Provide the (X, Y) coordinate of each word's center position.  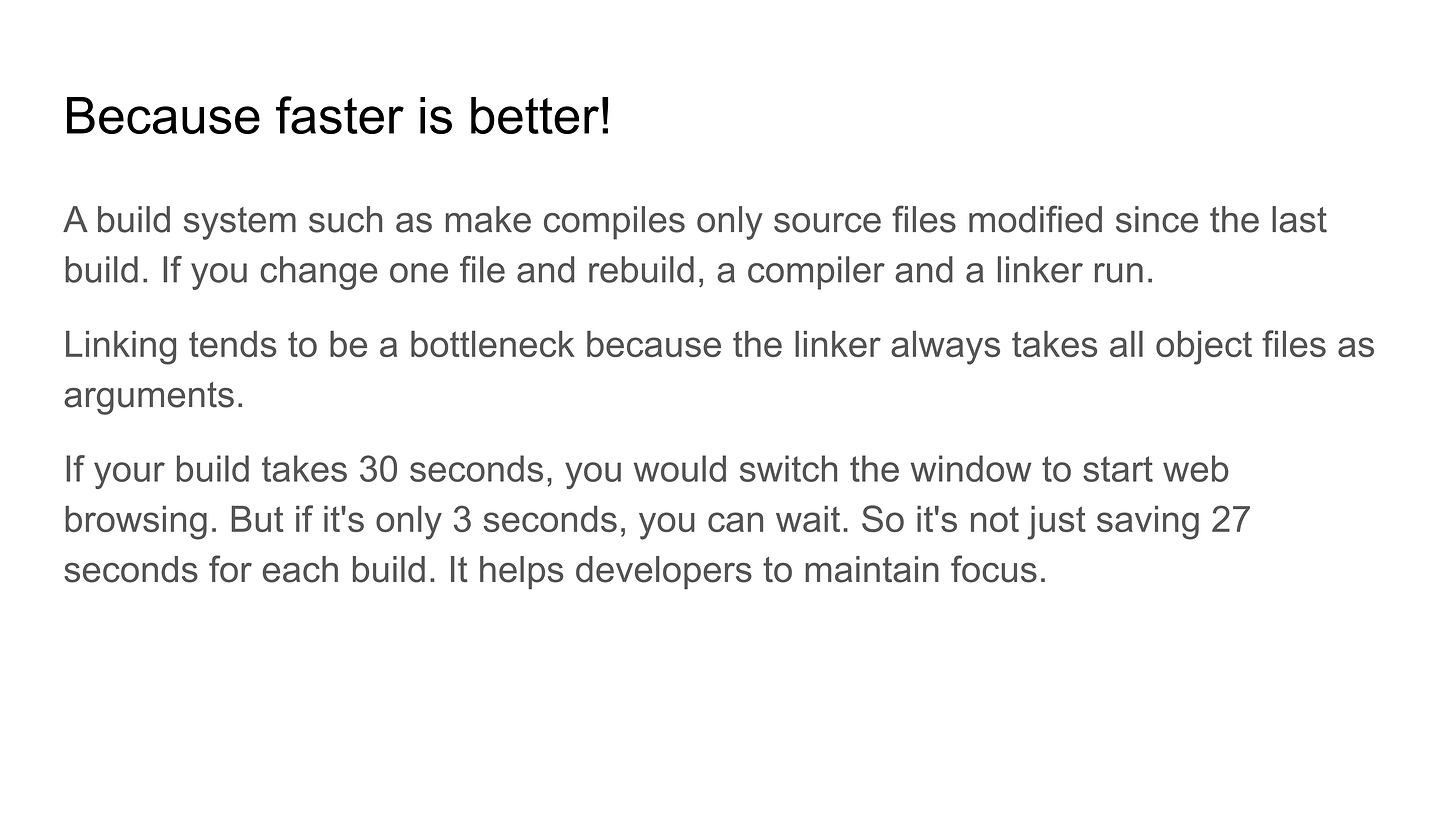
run (1119, 273)
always (945, 348)
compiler (816, 273)
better (535, 115)
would (680, 468)
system (240, 223)
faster (340, 115)
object (1204, 348)
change (319, 273)
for (230, 569)
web (1196, 468)
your (129, 475)
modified (1035, 219)
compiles (614, 223)
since (1157, 219)
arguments (149, 398)
